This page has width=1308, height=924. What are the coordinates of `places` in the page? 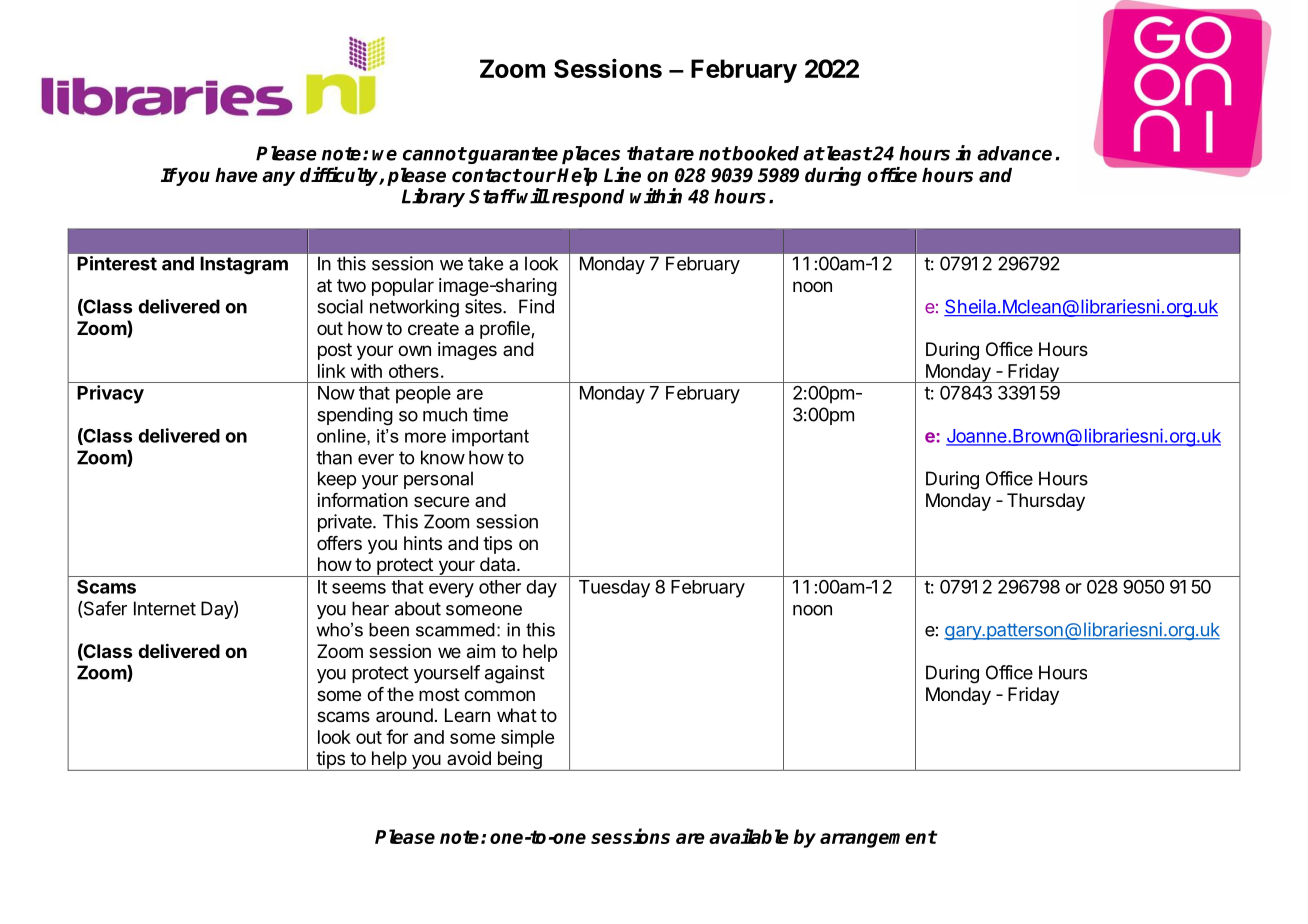 It's located at (591, 155).
